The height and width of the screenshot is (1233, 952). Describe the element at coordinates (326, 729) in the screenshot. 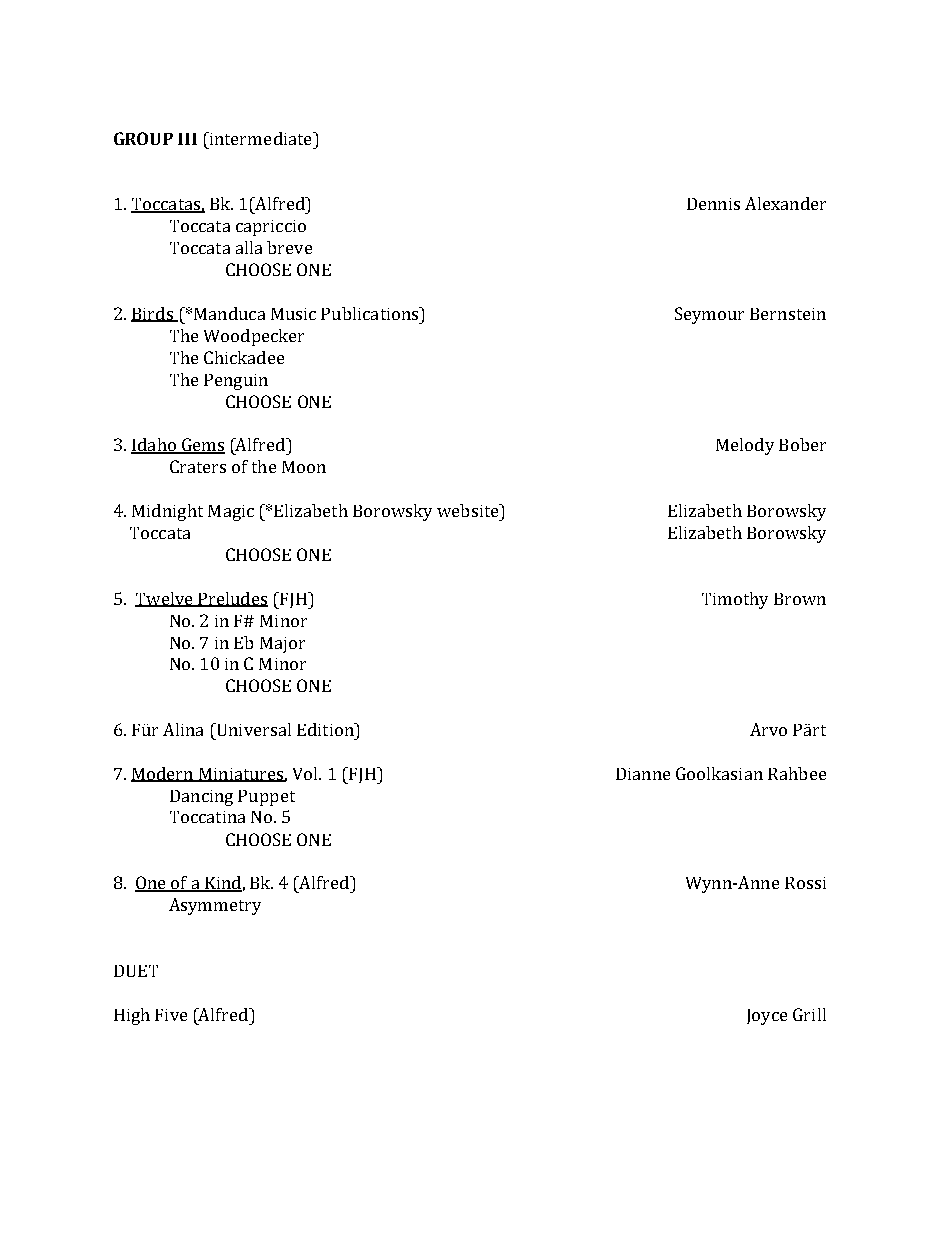

I see `Edition` at that location.
